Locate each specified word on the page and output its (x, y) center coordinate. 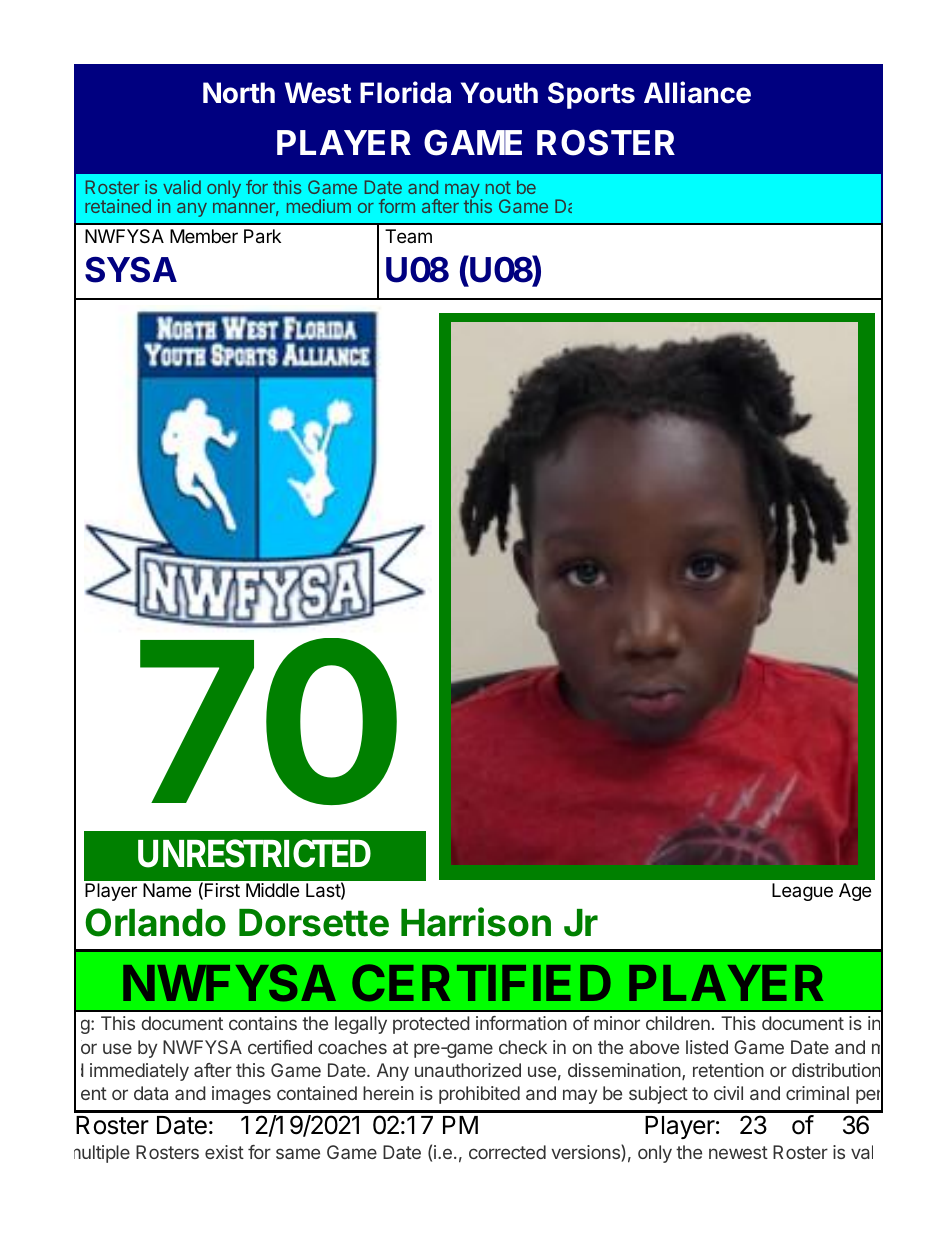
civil (728, 1093)
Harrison (476, 922)
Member (204, 236)
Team (408, 236)
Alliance (697, 92)
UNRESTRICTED (254, 853)
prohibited (479, 1095)
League (802, 892)
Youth (499, 93)
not (498, 187)
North (239, 93)
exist (224, 1152)
